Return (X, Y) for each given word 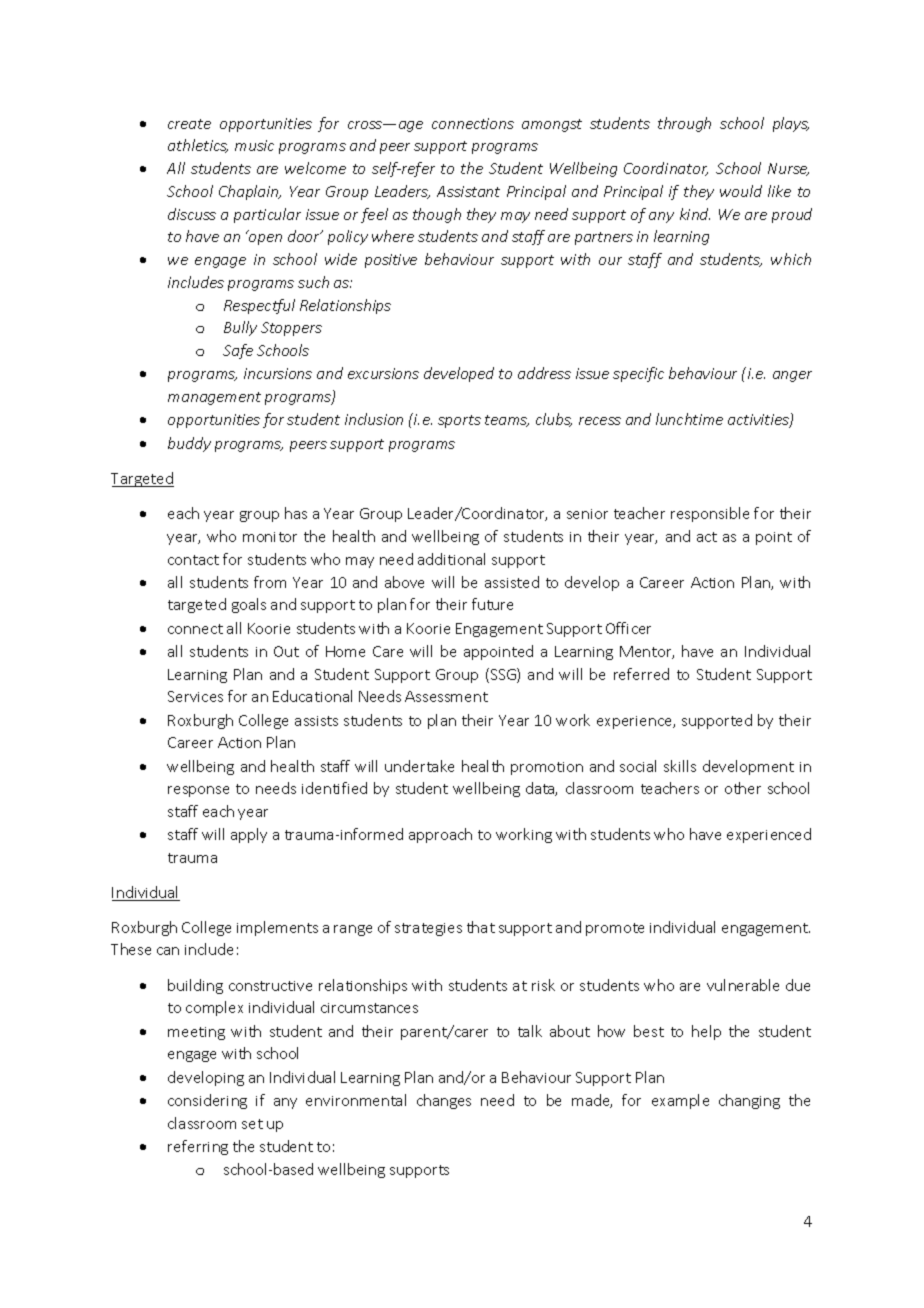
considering (207, 1101)
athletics (198, 146)
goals (249, 605)
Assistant (468, 191)
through (684, 124)
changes (444, 1101)
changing (749, 1101)
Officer (628, 628)
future (492, 604)
